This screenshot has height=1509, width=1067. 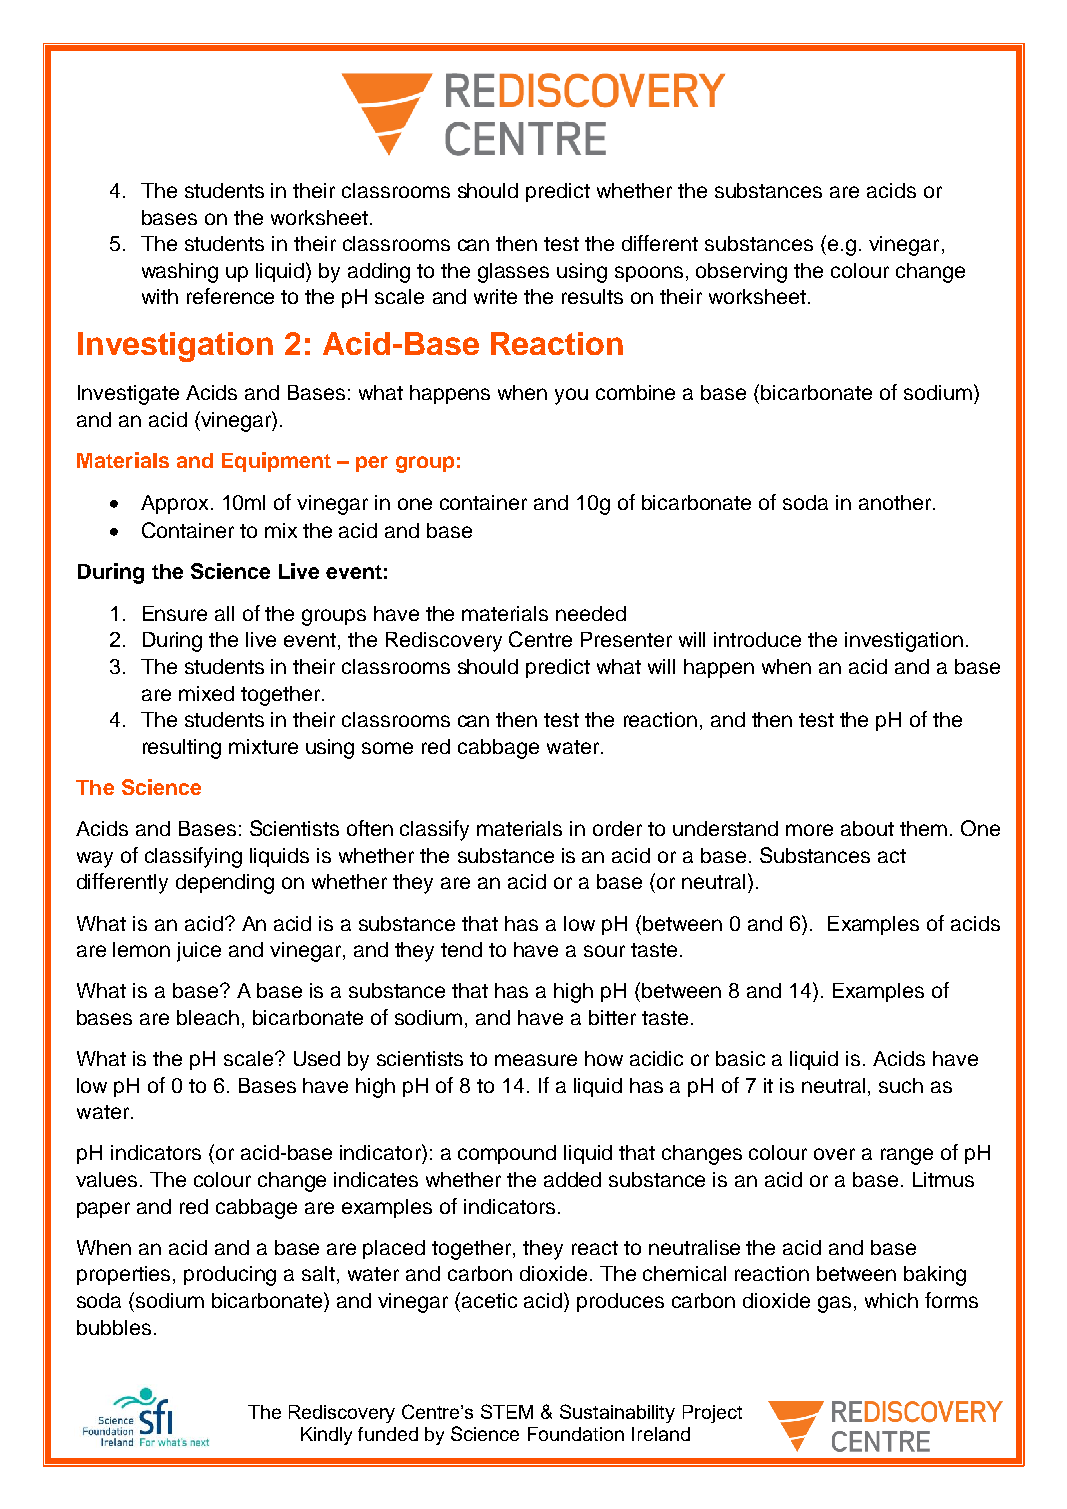 I want to click on bubbles, so click(x=114, y=1327).
